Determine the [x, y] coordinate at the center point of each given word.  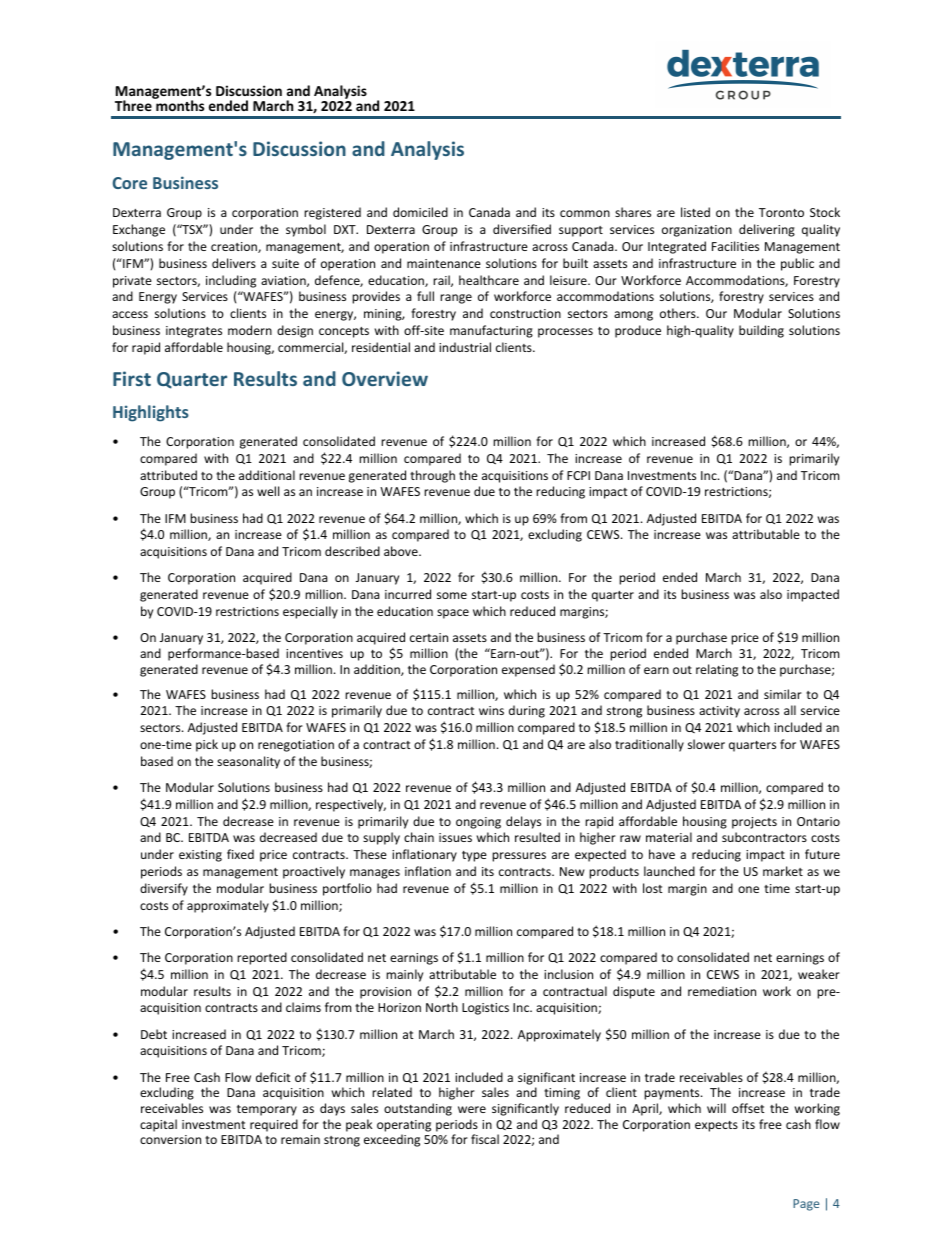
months [179, 104]
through [432, 476]
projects [754, 823]
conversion [170, 1139]
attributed [168, 475]
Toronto [781, 212]
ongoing [478, 823]
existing [200, 856]
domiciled [420, 212]
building [761, 331]
